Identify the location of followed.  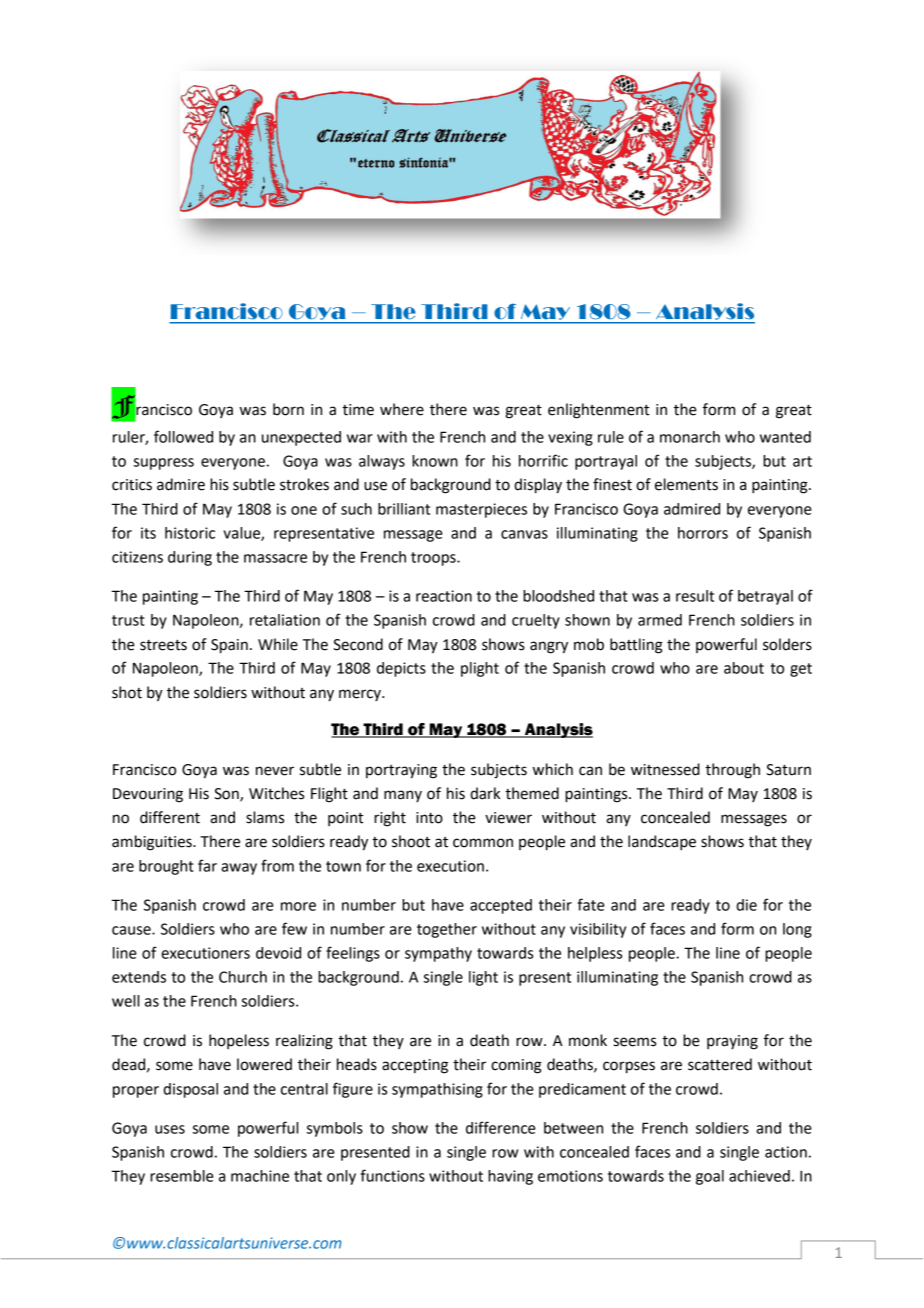
(183, 436).
